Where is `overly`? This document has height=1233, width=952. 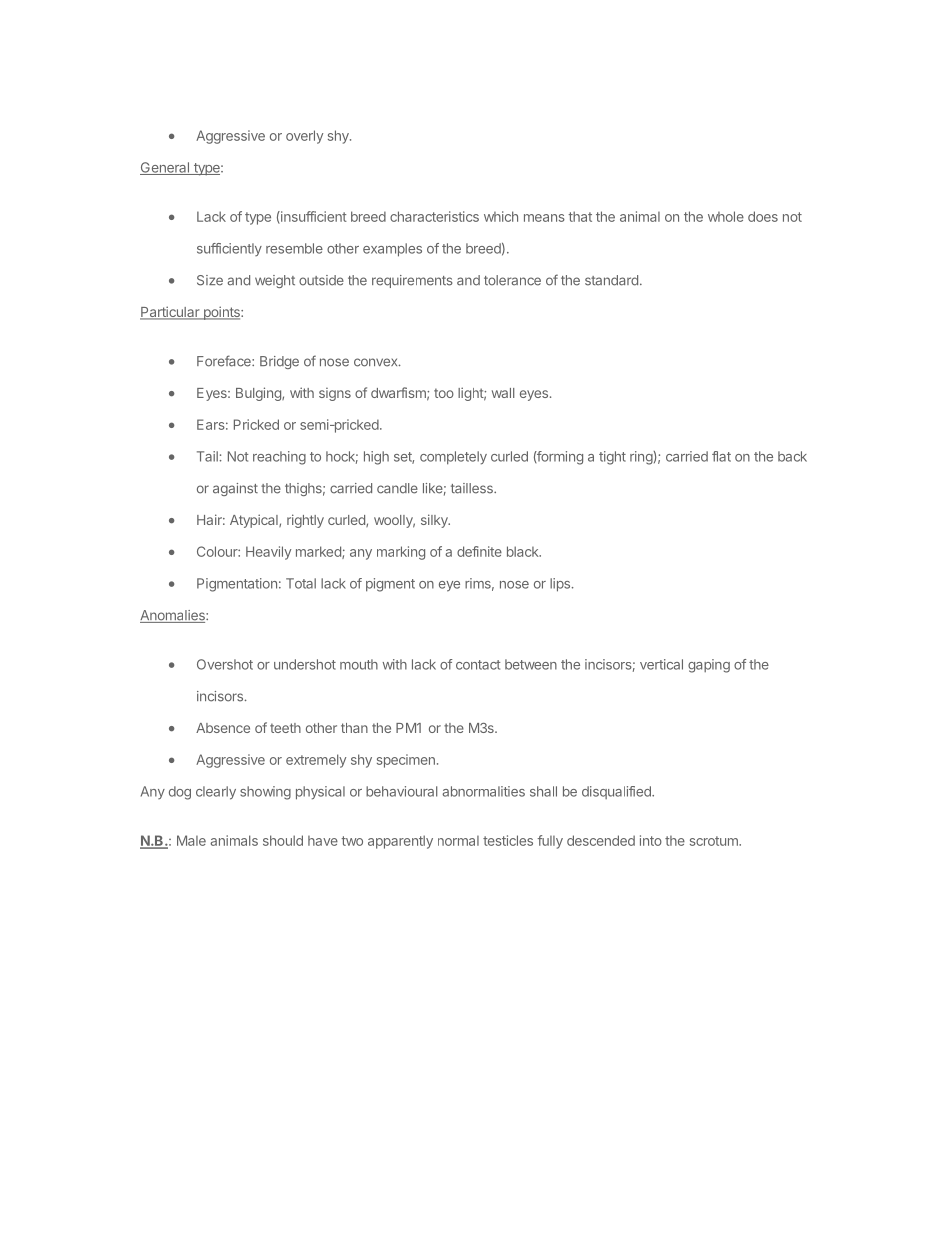 overly is located at coordinates (304, 137).
